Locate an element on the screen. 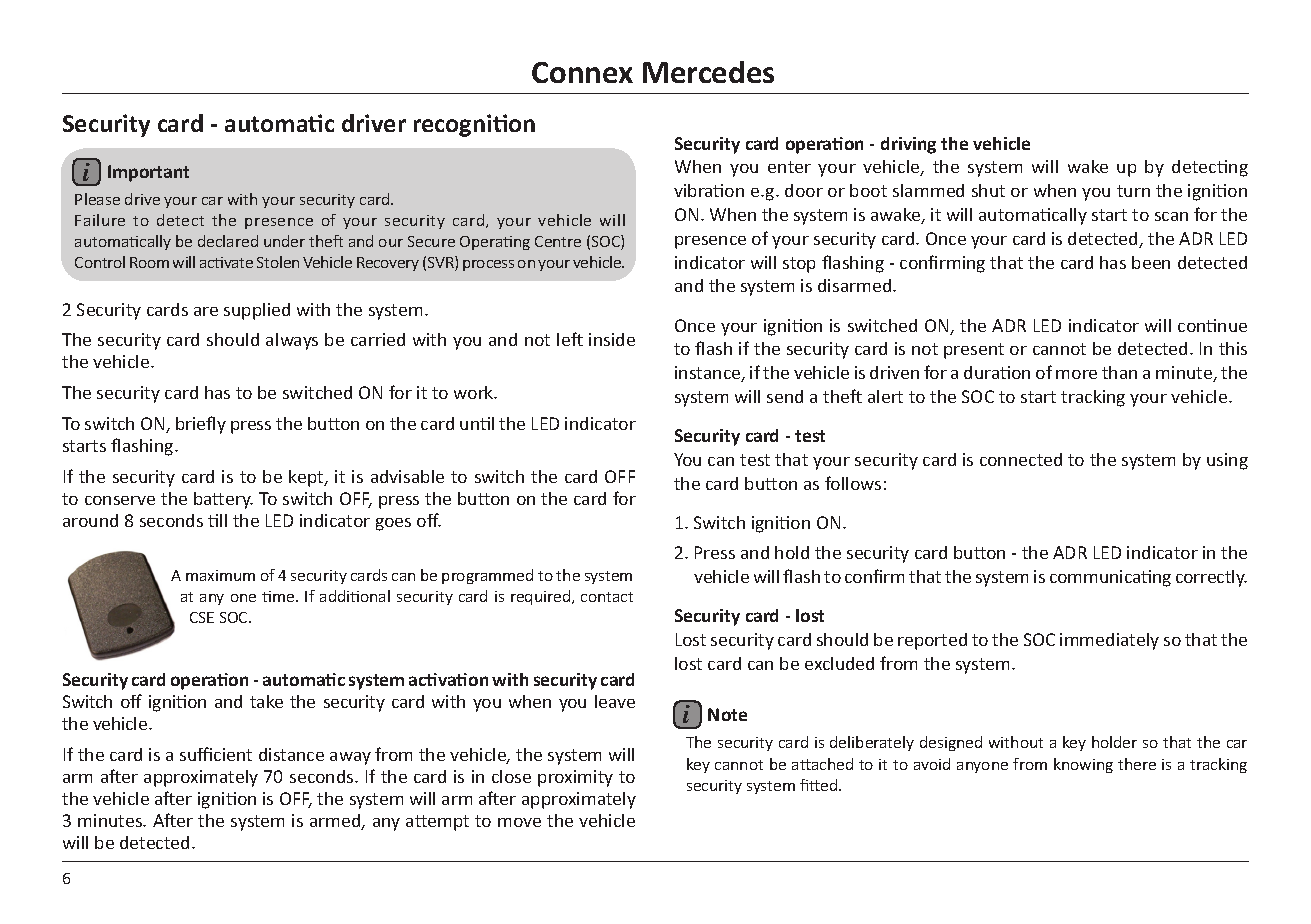 The image size is (1311, 924). immediately is located at coordinates (1109, 641).
